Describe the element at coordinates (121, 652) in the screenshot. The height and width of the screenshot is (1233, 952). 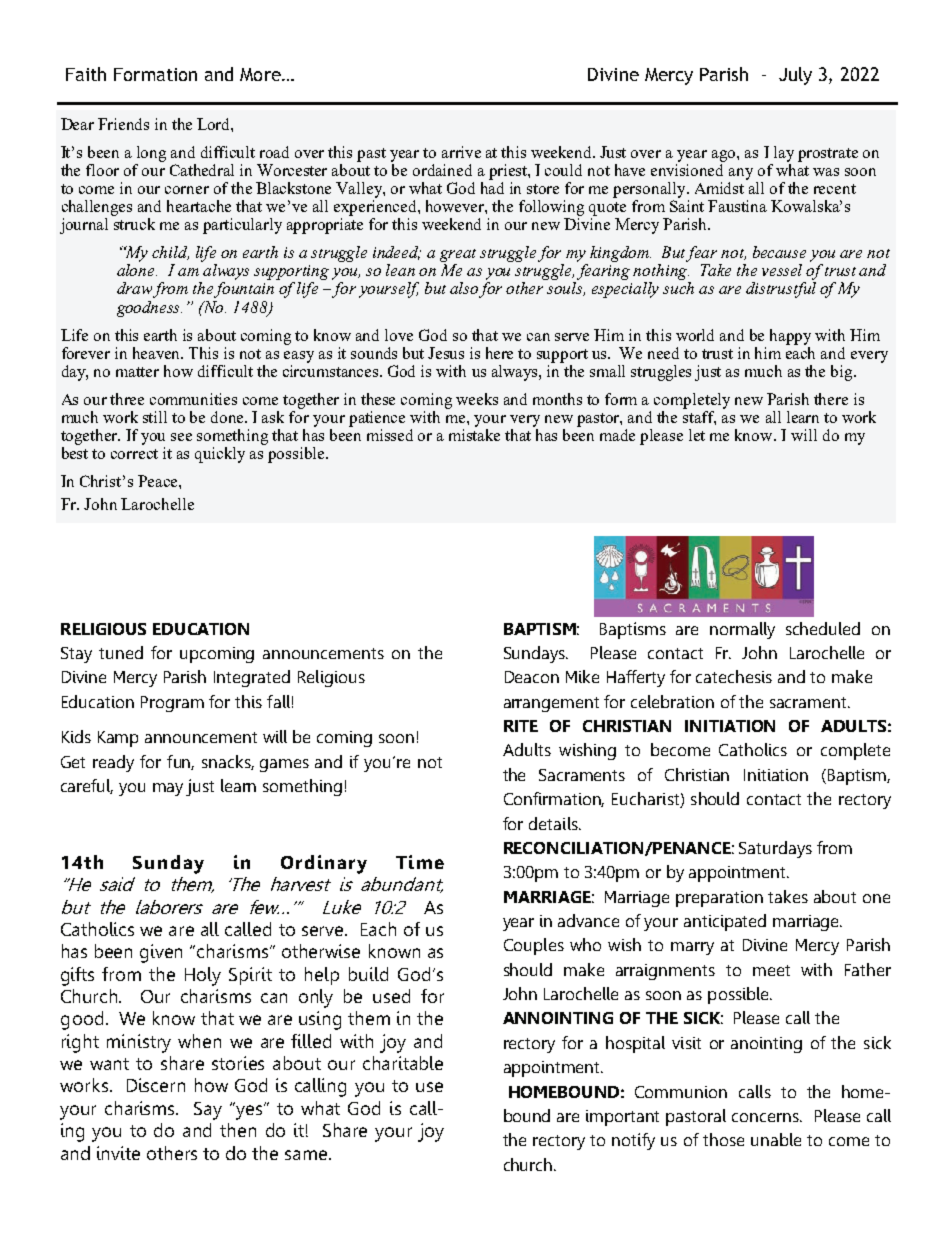
I see `tuned` at that location.
